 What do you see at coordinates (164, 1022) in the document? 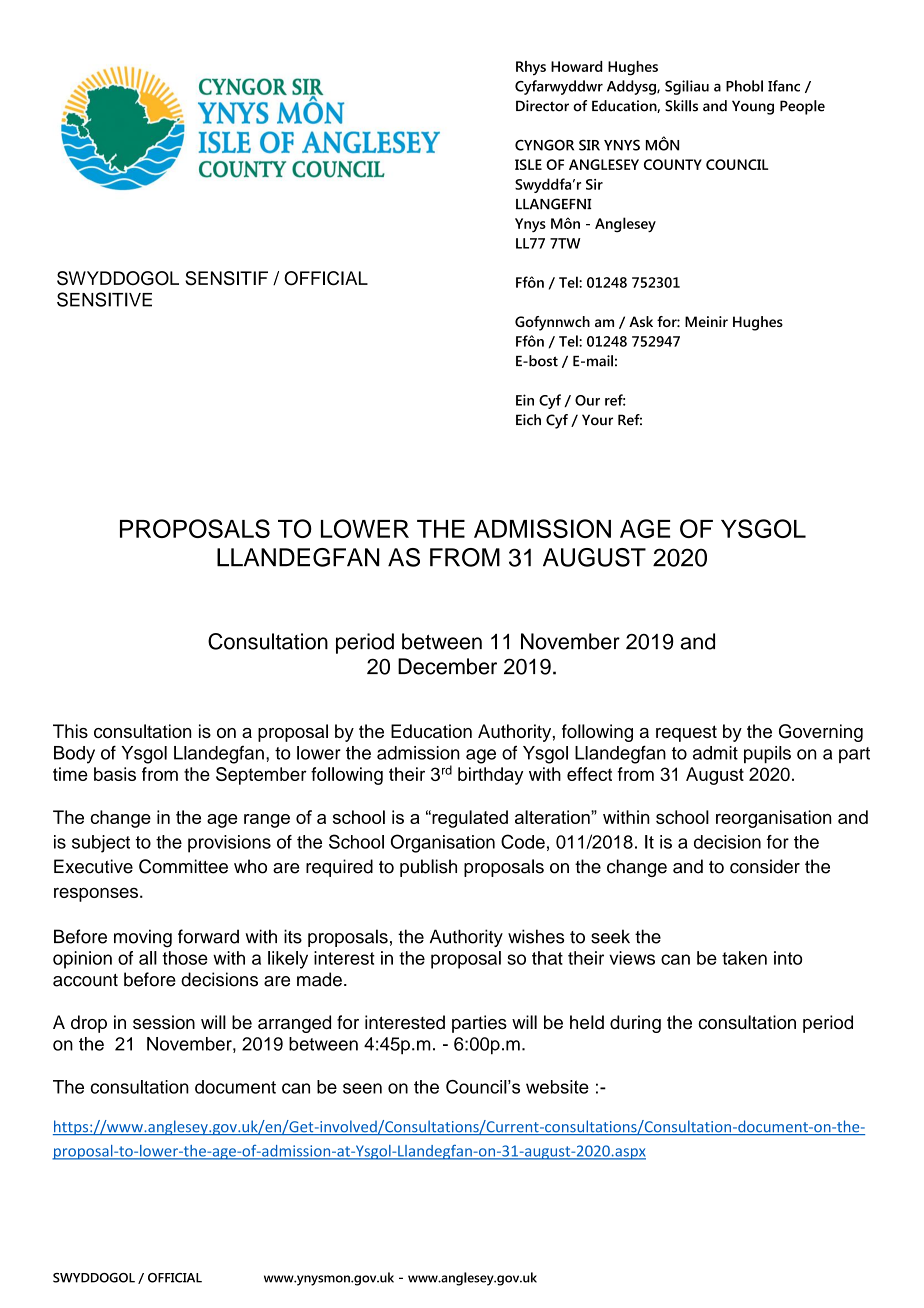
I see `session` at bounding box center [164, 1022].
